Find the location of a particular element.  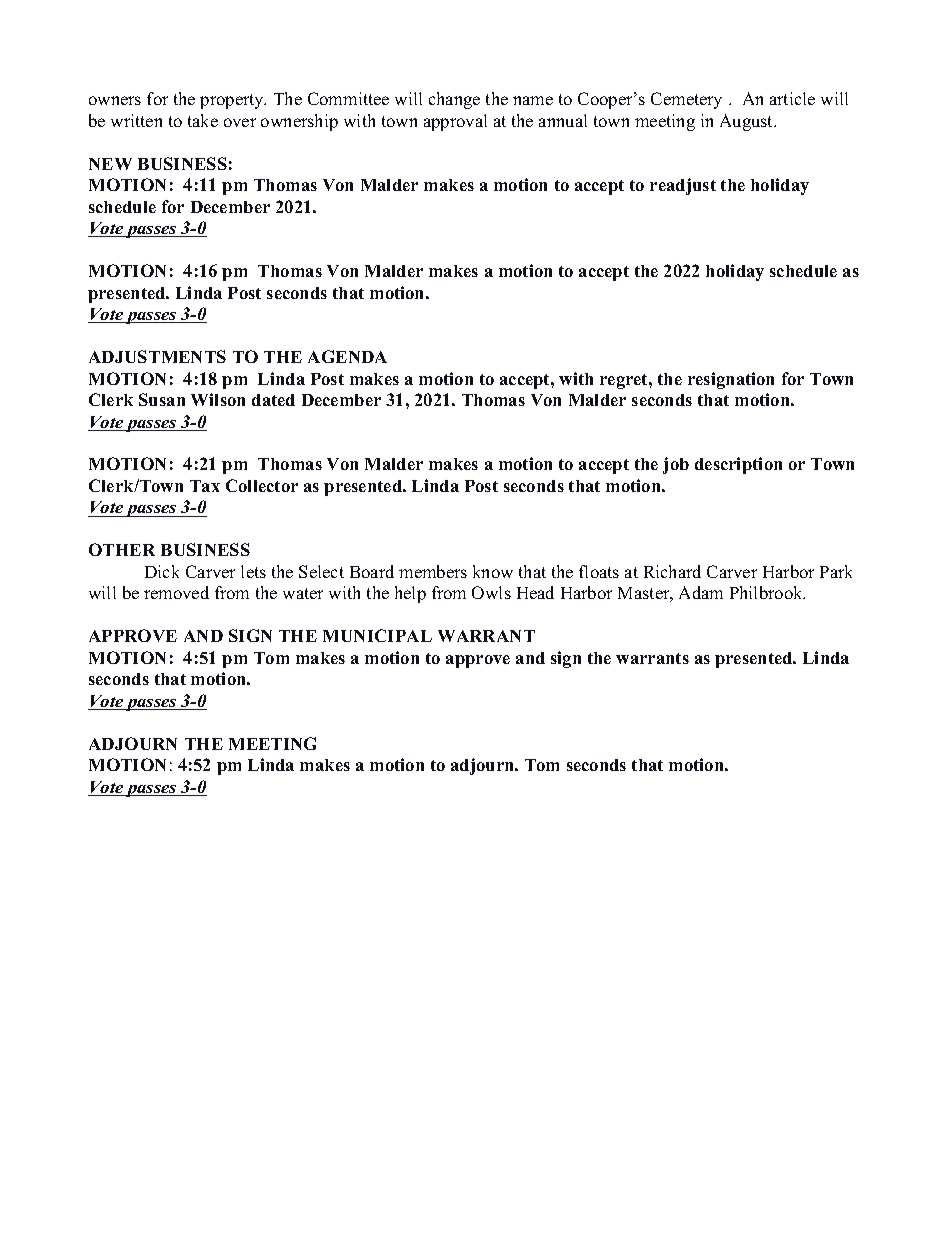

AGENDA is located at coordinates (347, 356).
